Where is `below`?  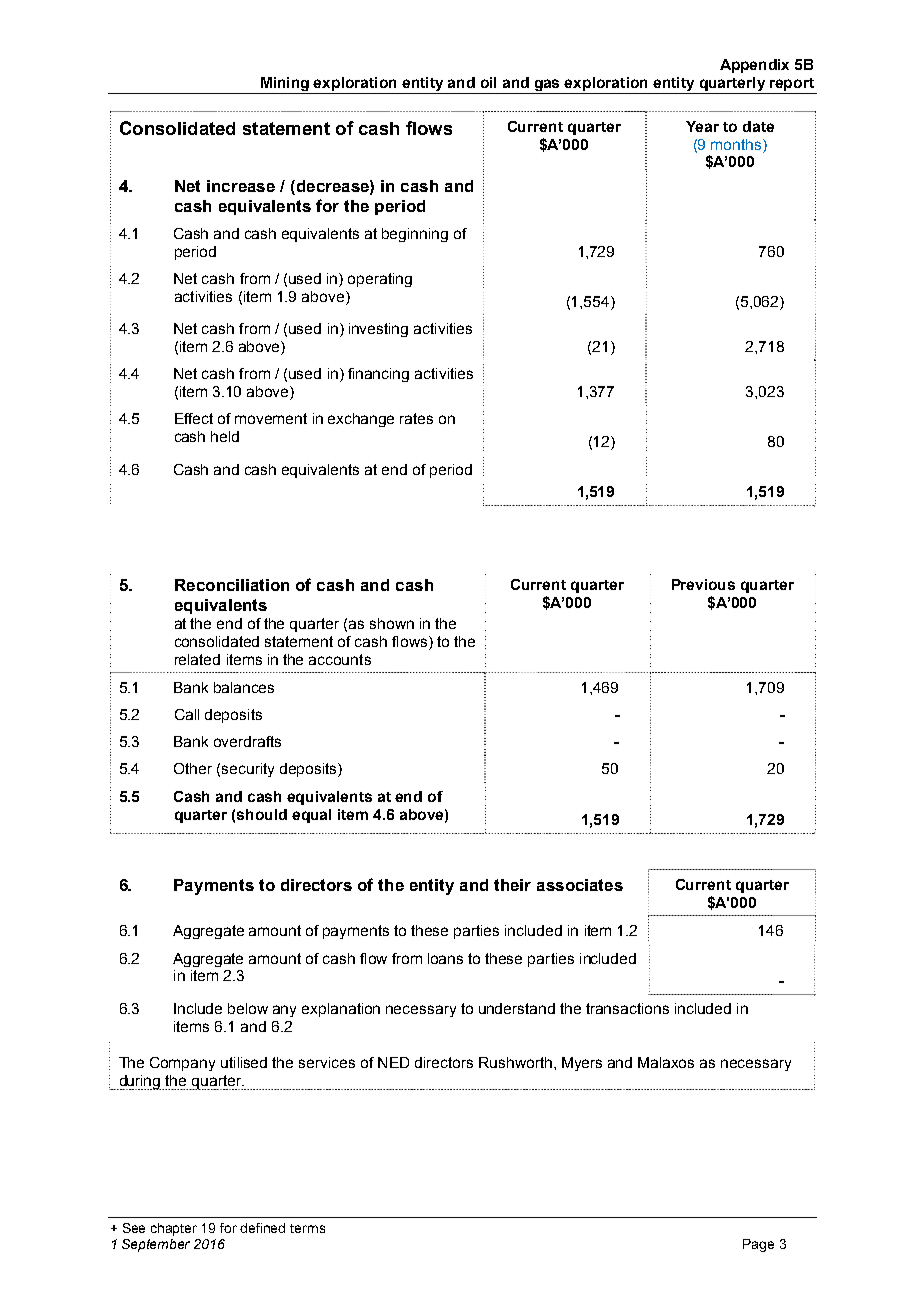
below is located at coordinates (248, 1008).
